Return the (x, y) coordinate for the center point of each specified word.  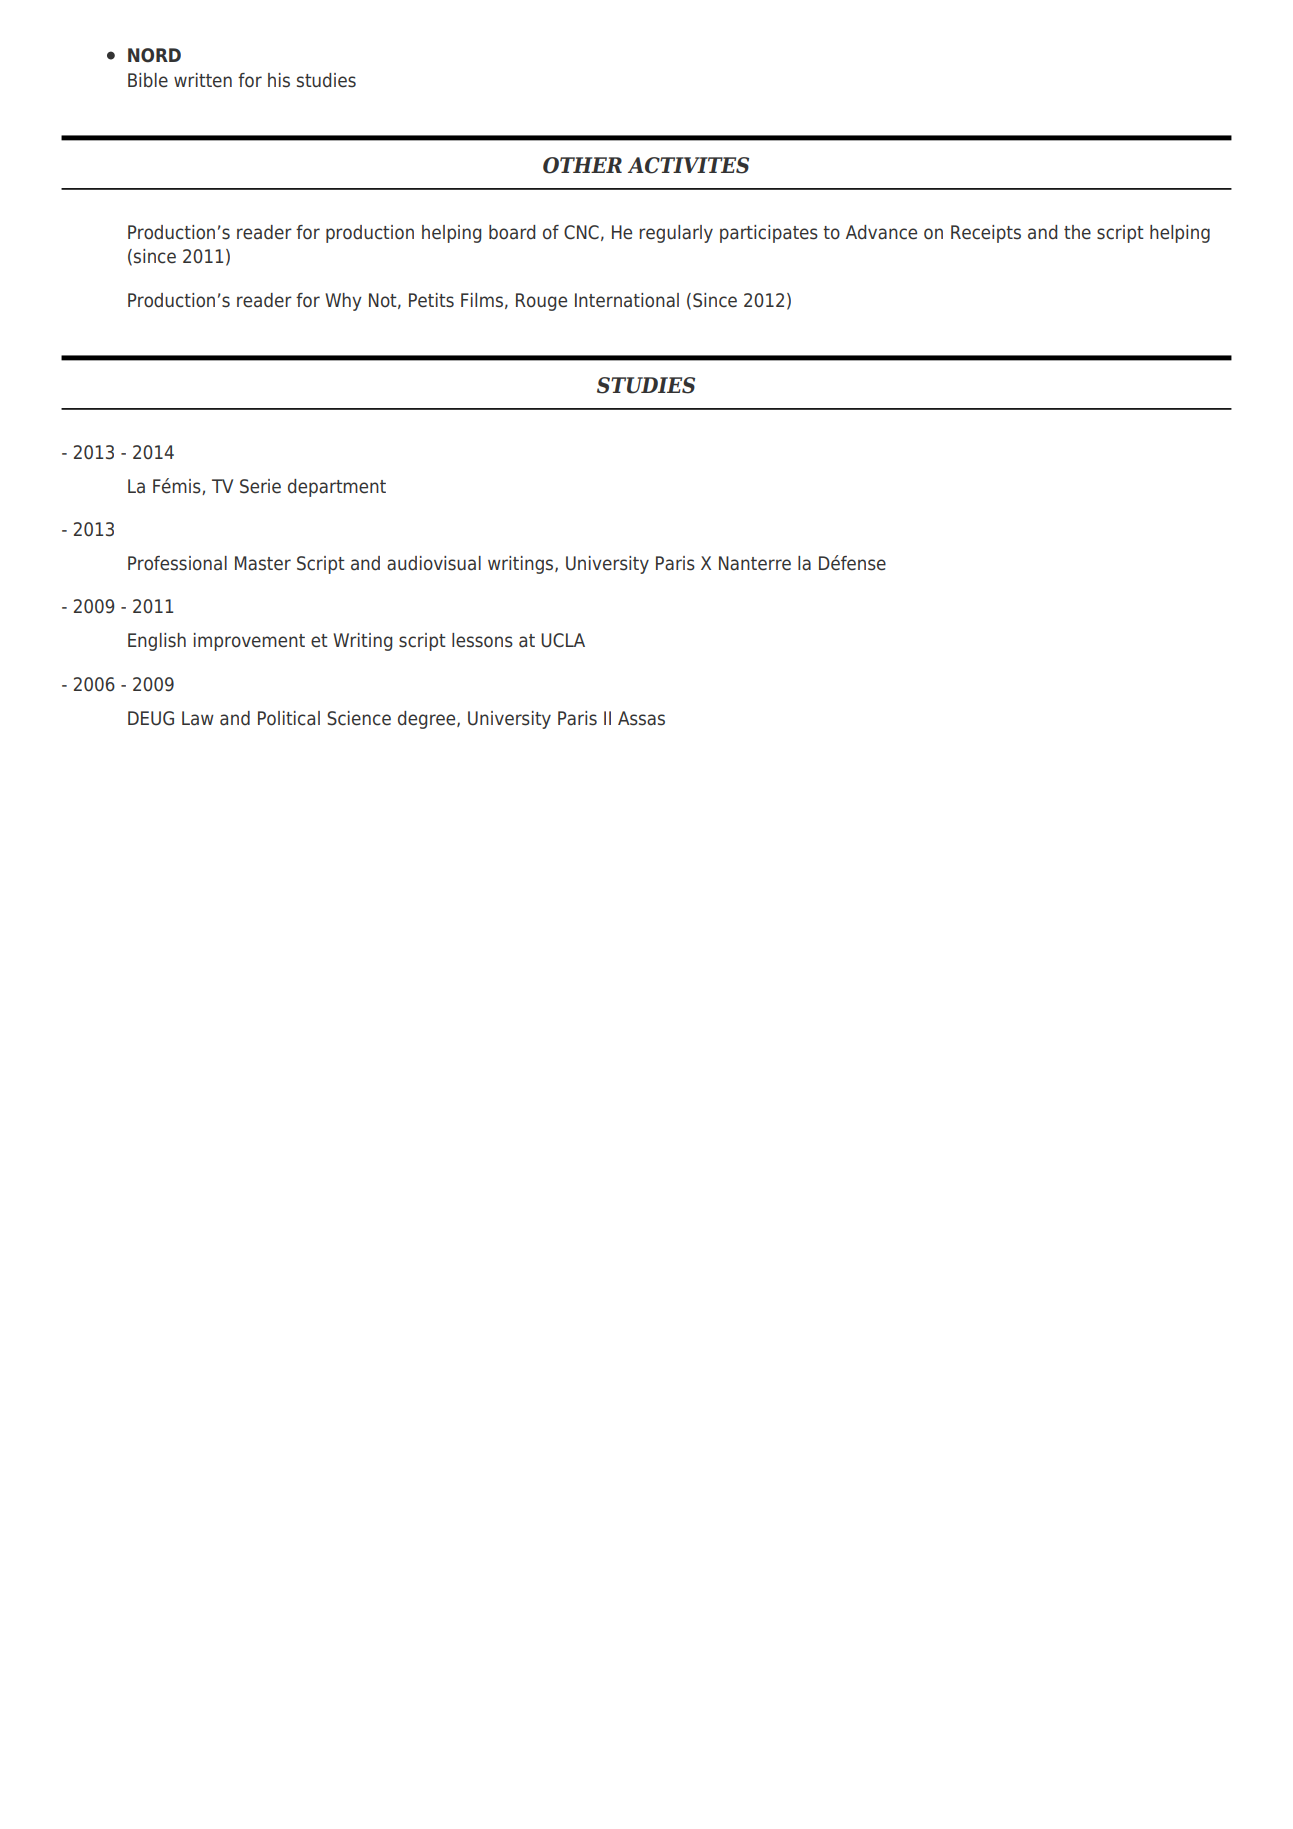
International (627, 300)
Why (343, 302)
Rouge (541, 302)
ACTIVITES (688, 165)
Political (289, 718)
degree (428, 720)
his (279, 80)
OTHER (582, 165)
